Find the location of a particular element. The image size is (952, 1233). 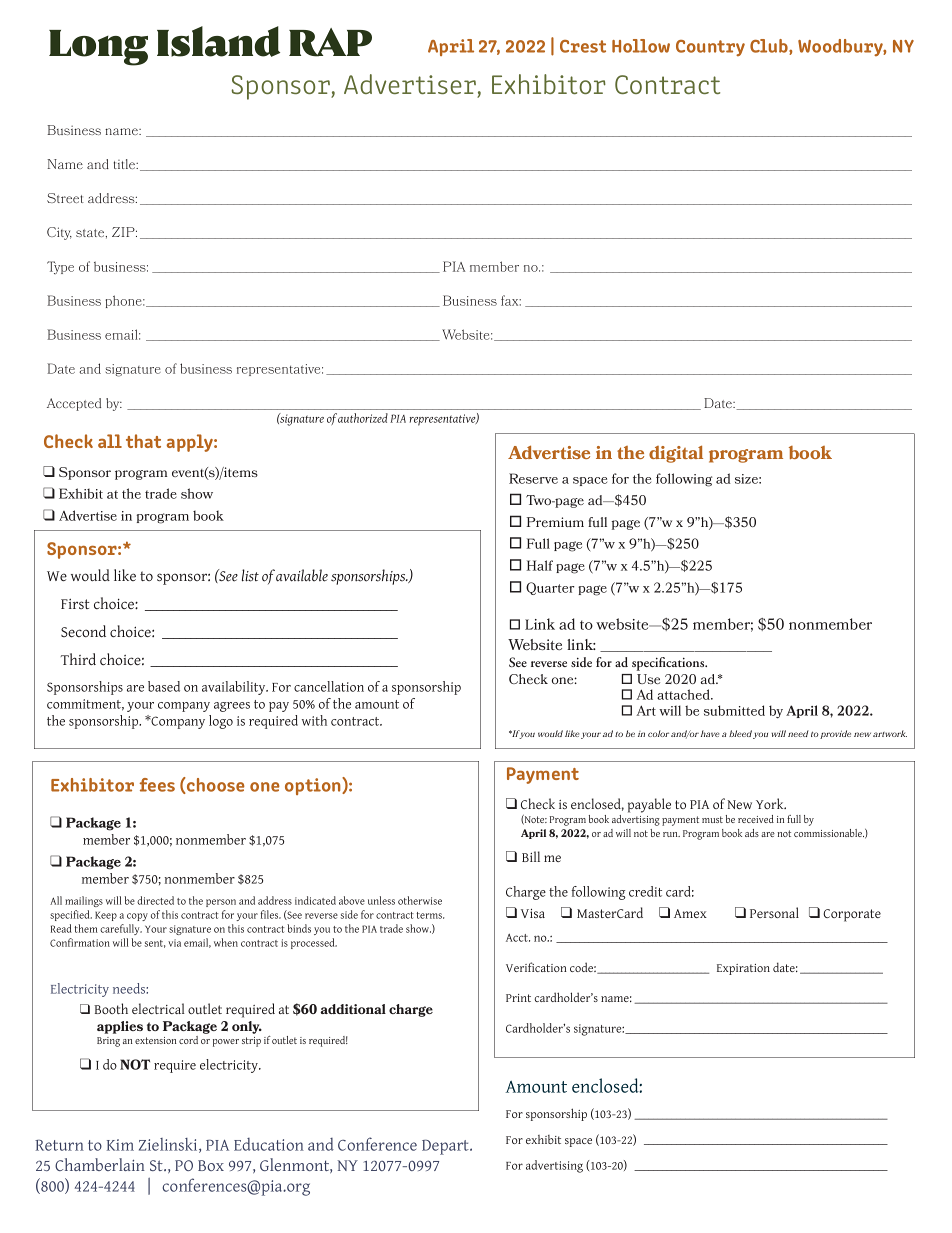

Reserve is located at coordinates (533, 478).
